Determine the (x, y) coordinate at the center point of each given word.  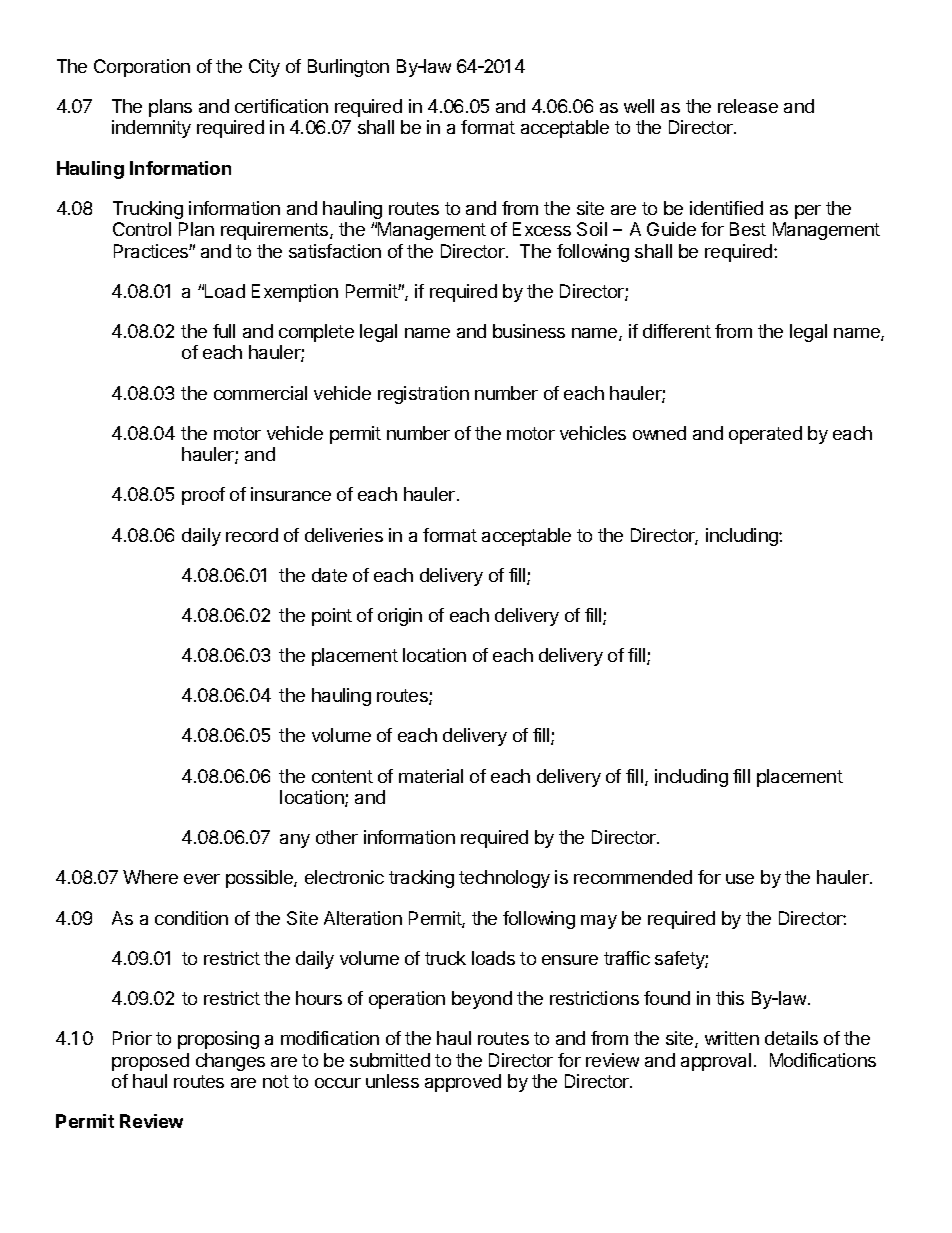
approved (463, 1083)
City (264, 68)
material (431, 776)
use (740, 879)
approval (716, 1062)
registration (423, 395)
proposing (218, 1040)
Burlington (348, 68)
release (748, 106)
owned (659, 433)
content (342, 776)
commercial (260, 393)
